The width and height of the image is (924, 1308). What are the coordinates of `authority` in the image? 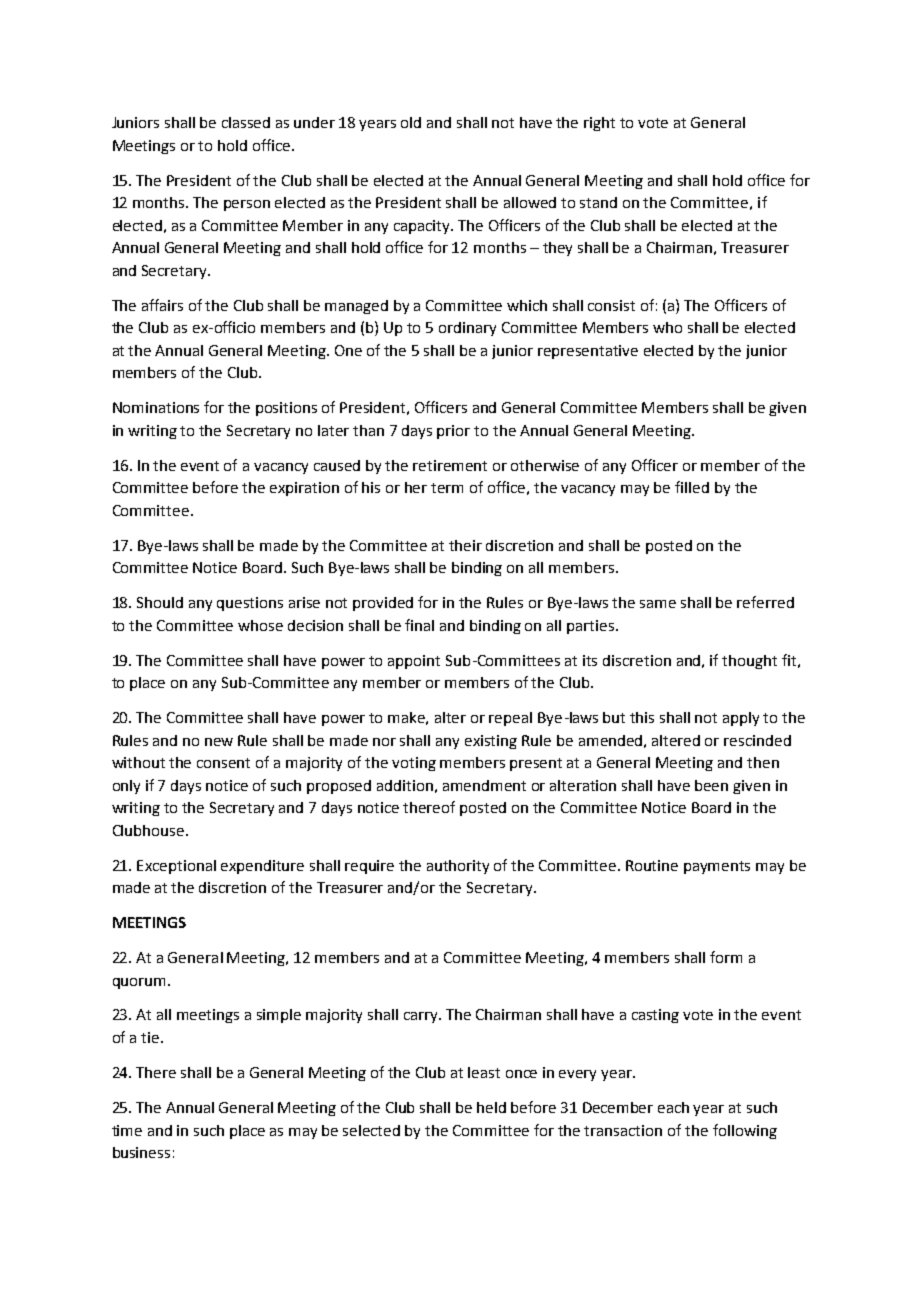 It's located at (458, 867).
